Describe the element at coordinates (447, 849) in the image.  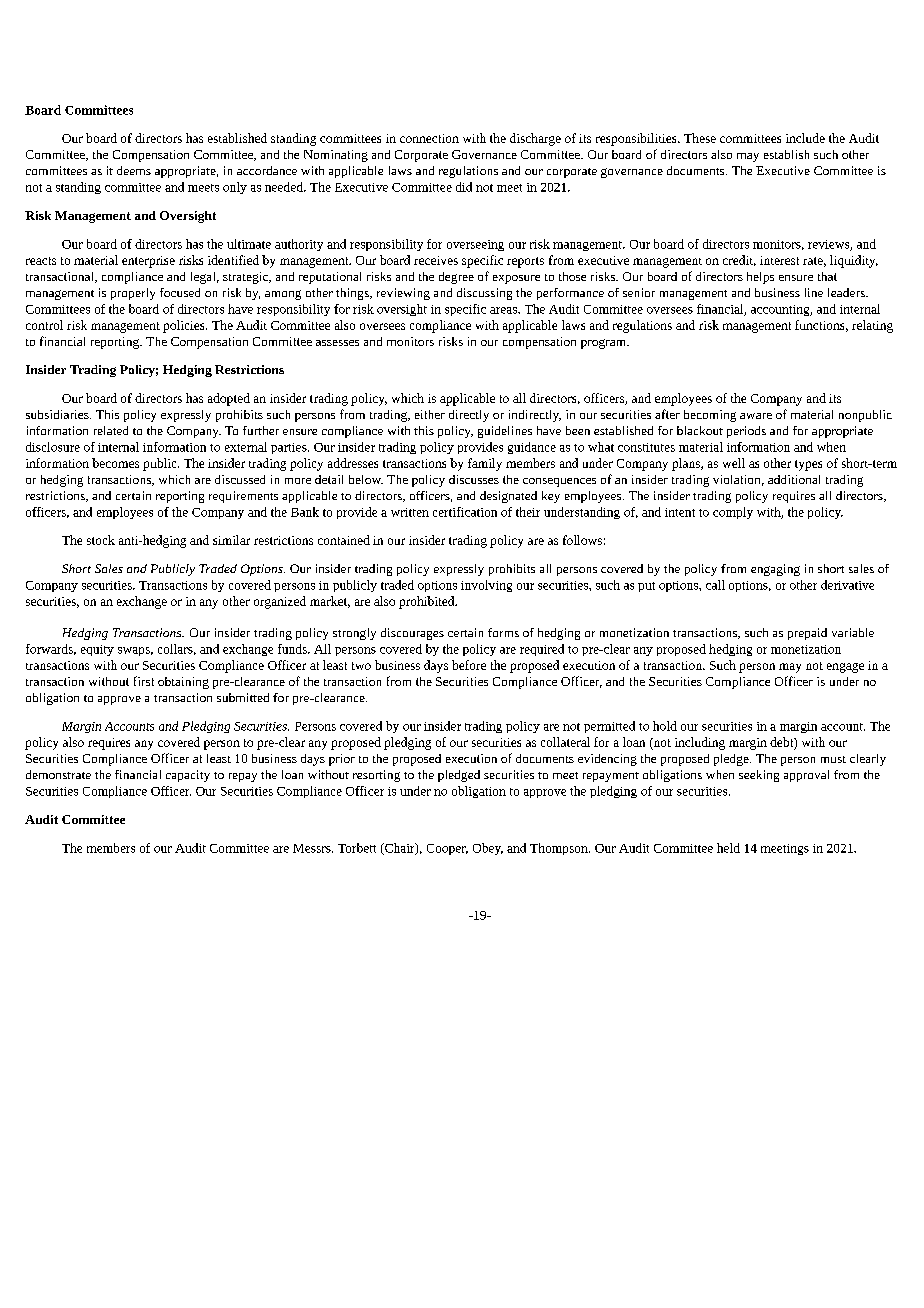
I see `Cooper` at that location.
